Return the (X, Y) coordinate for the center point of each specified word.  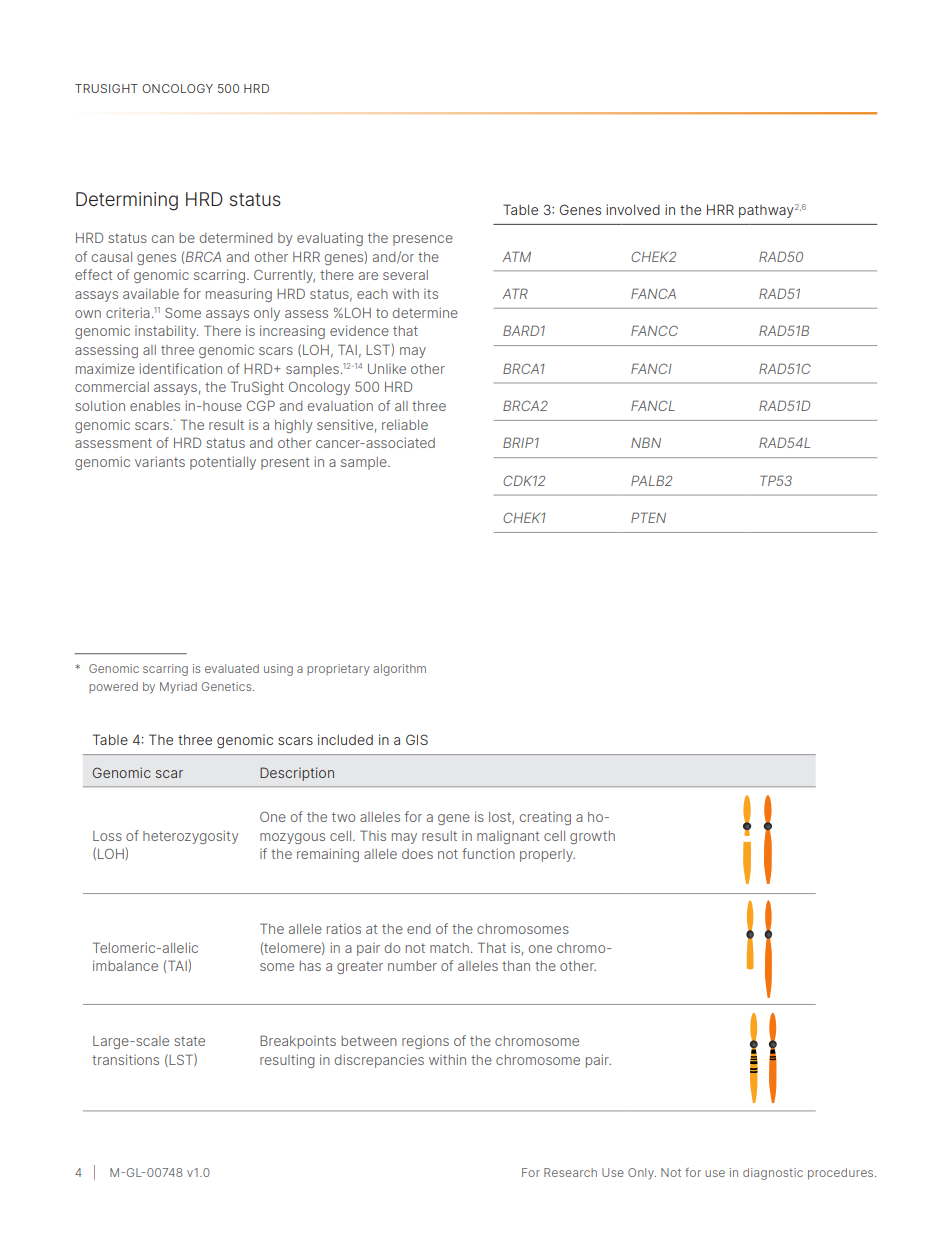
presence (423, 240)
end (419, 929)
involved (633, 209)
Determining (127, 201)
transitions (125, 1059)
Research (570, 1172)
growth (592, 837)
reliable (405, 425)
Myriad (178, 688)
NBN (646, 442)
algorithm (399, 670)
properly (547, 855)
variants (160, 461)
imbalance (125, 965)
